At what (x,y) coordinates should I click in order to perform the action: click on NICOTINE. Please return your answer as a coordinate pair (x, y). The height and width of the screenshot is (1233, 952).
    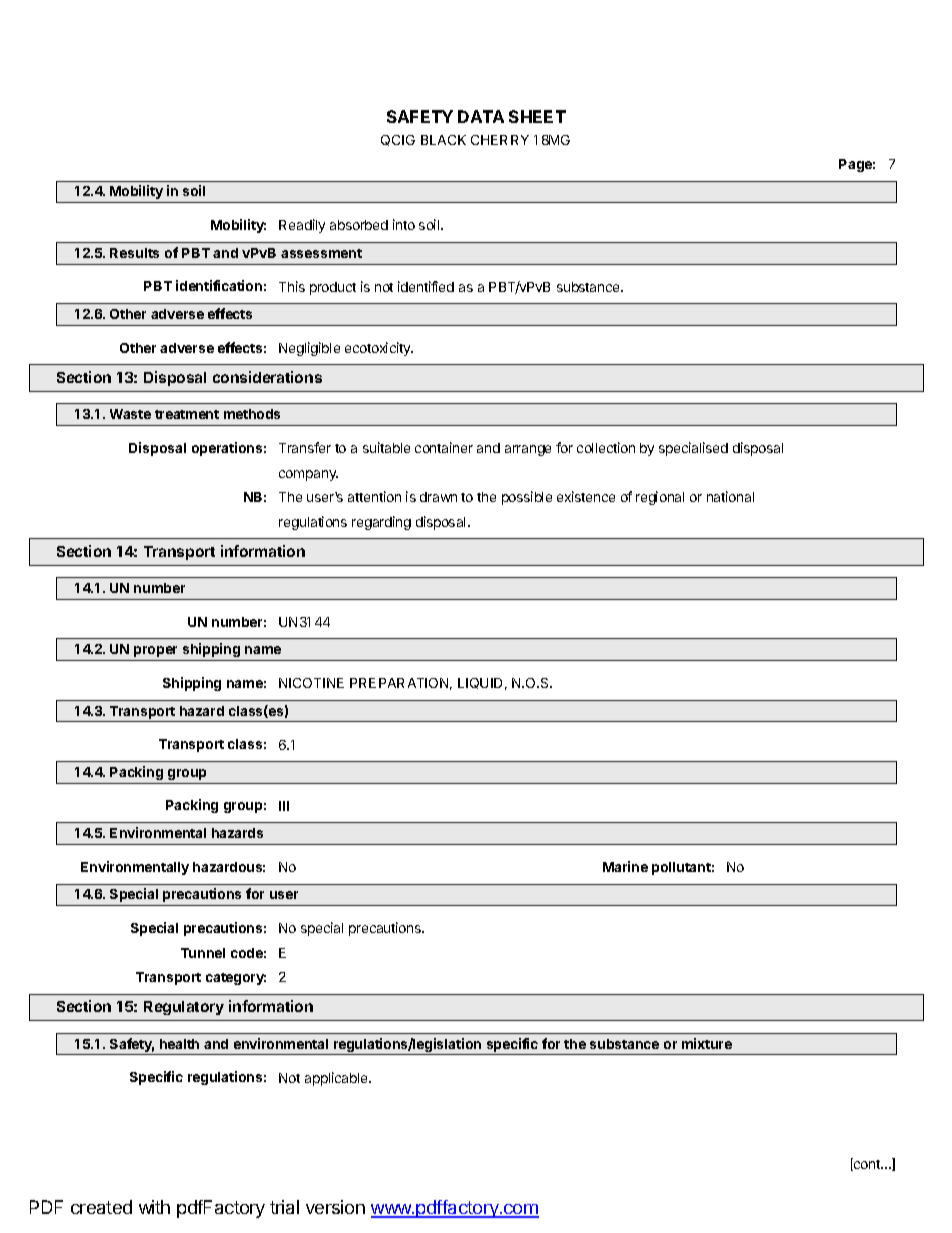
    Looking at the image, I should click on (311, 683).
